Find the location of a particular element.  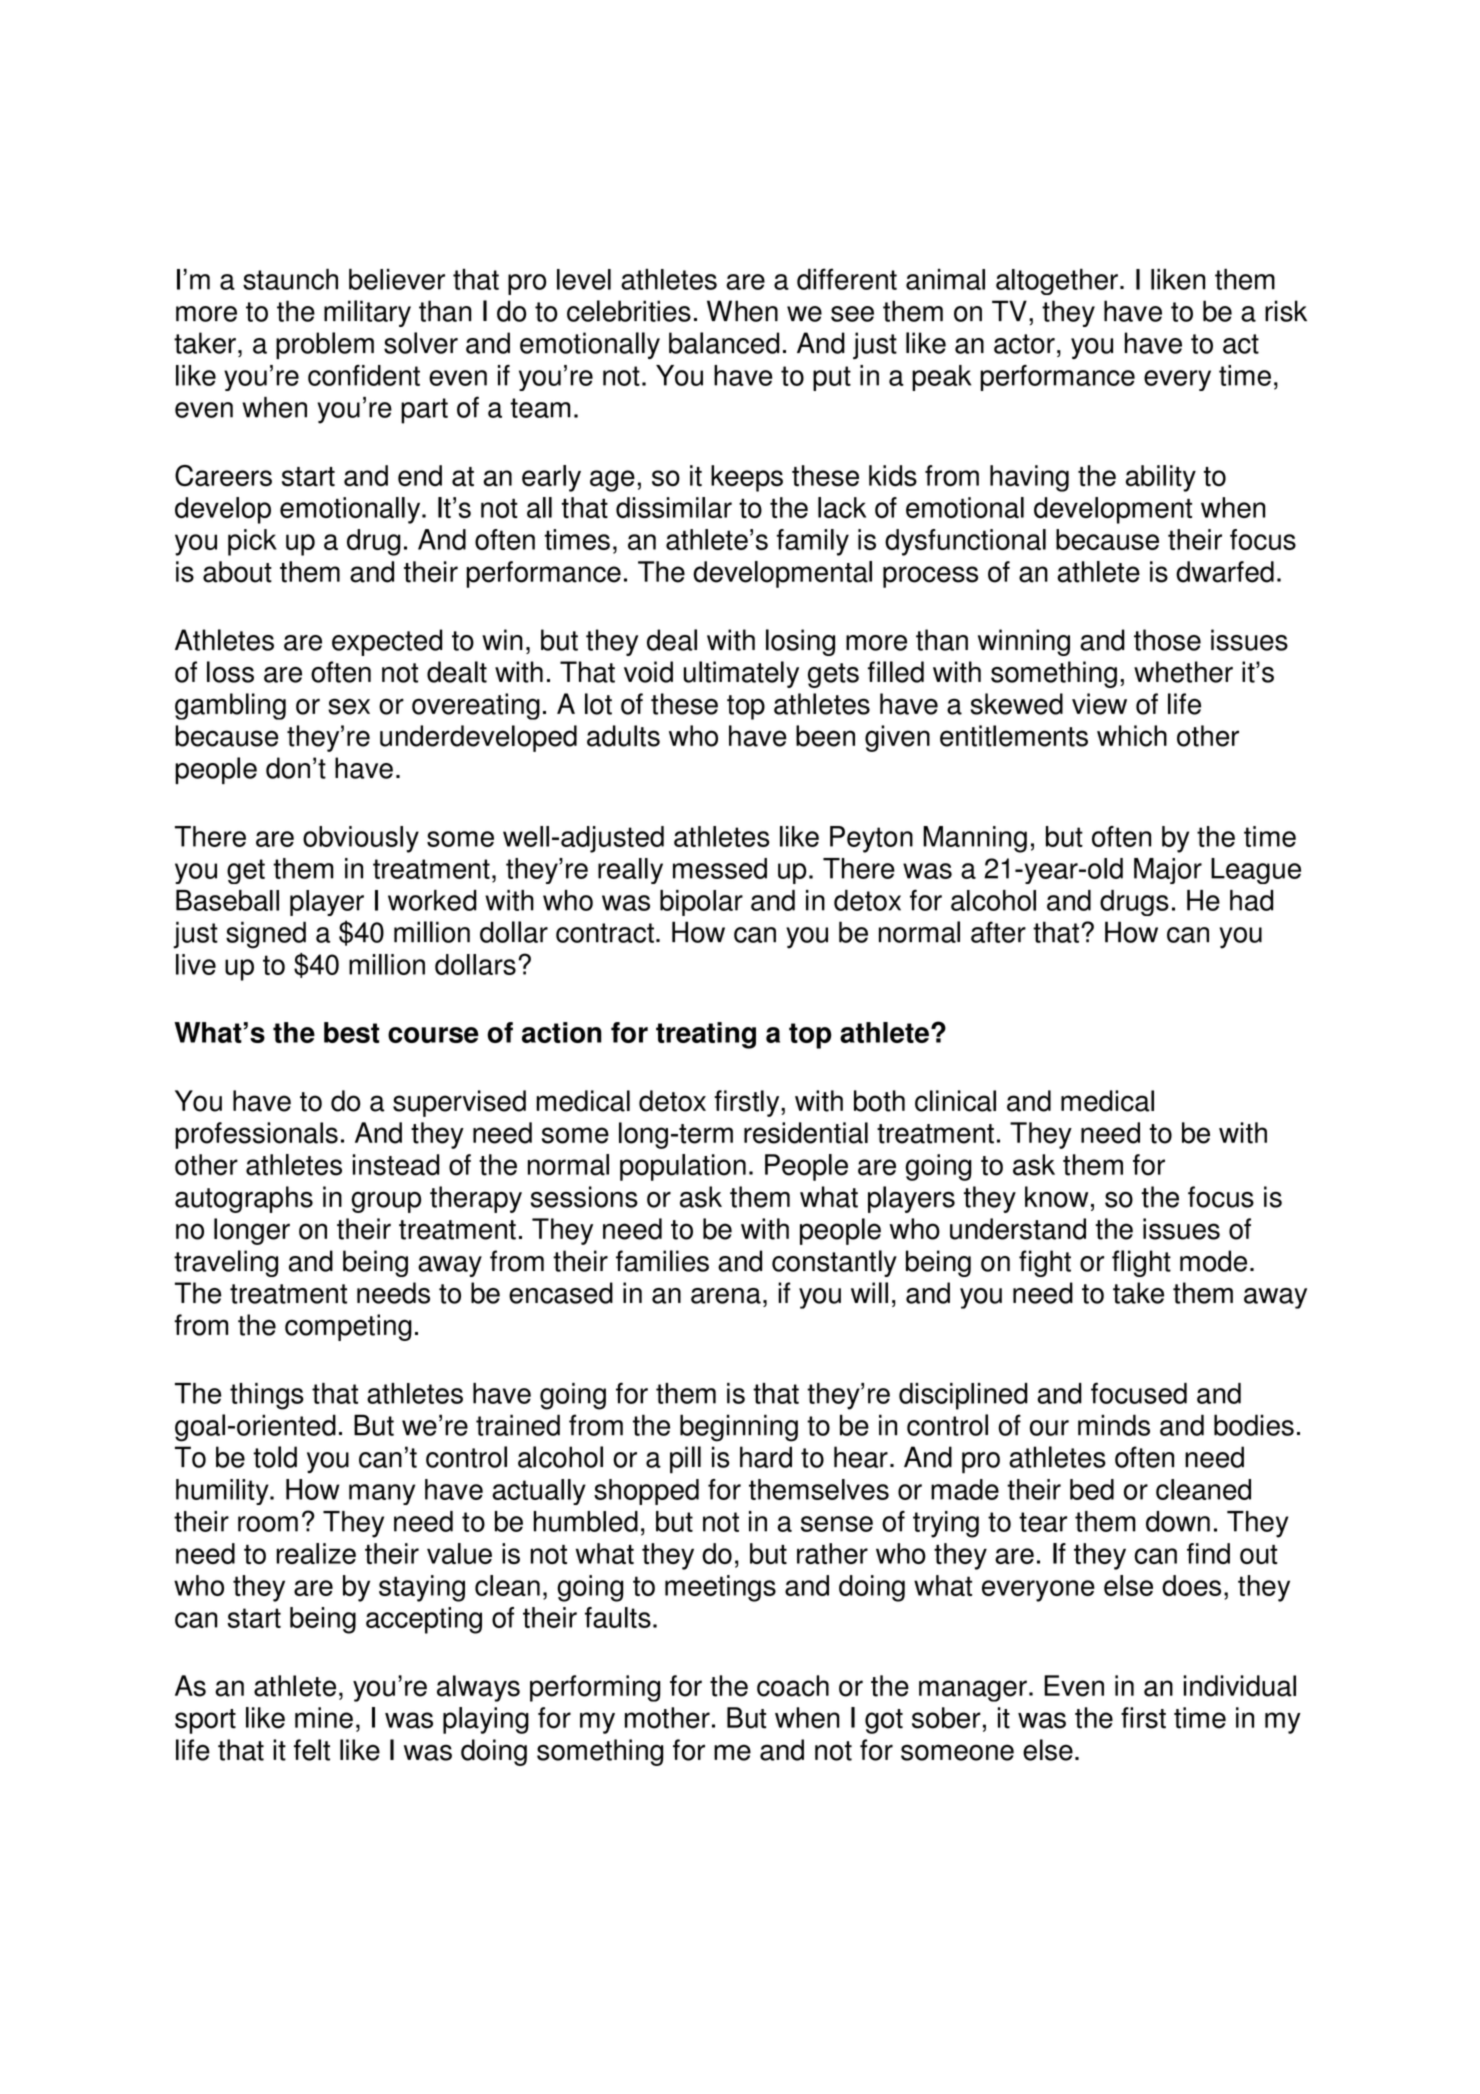

ultimately is located at coordinates (741, 674).
